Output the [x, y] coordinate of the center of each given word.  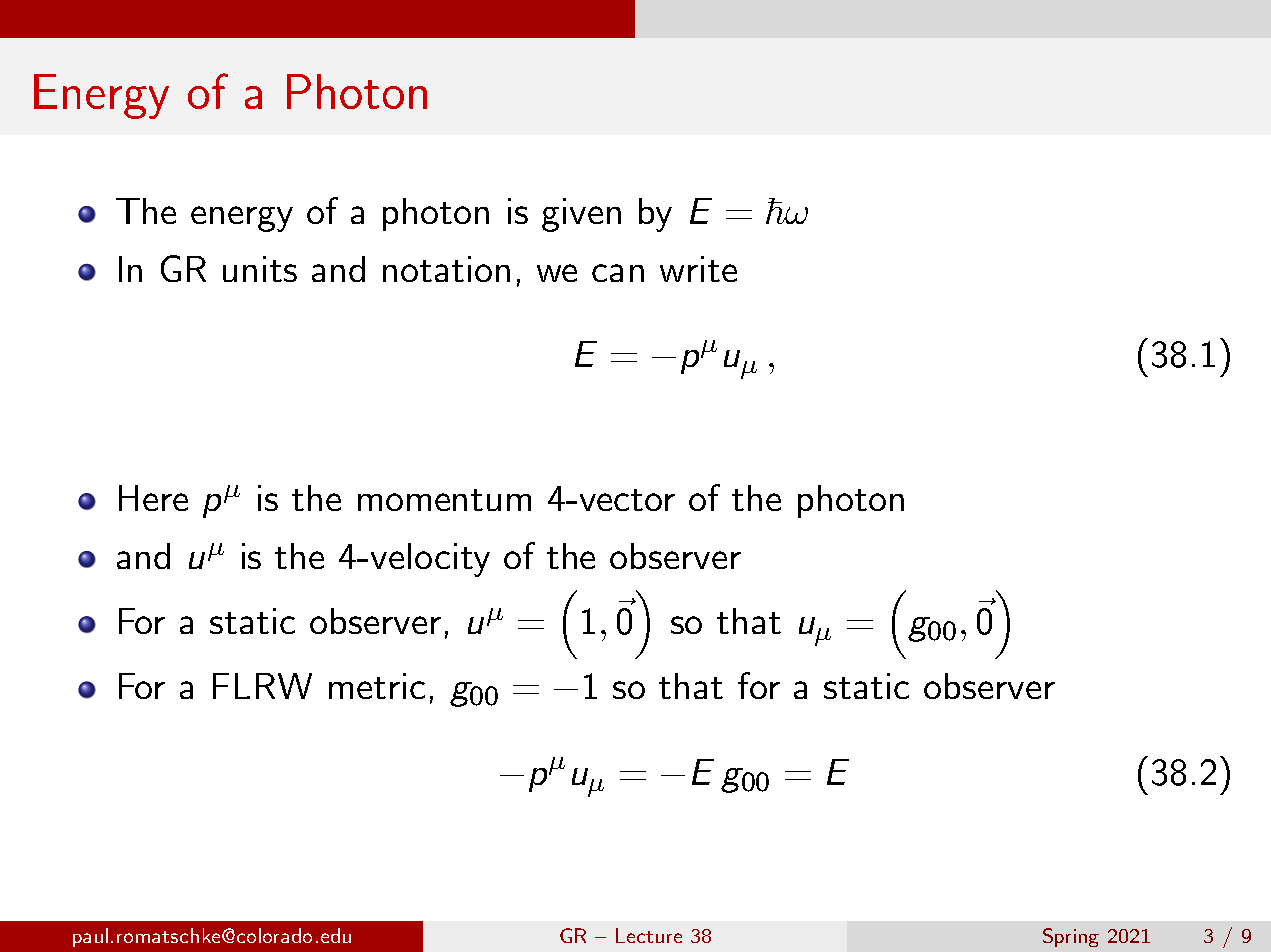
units [260, 269]
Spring [1071, 937]
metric [377, 686]
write [698, 269]
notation [446, 269]
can [618, 273]
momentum [444, 500]
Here [153, 498]
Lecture [649, 935]
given [581, 215]
